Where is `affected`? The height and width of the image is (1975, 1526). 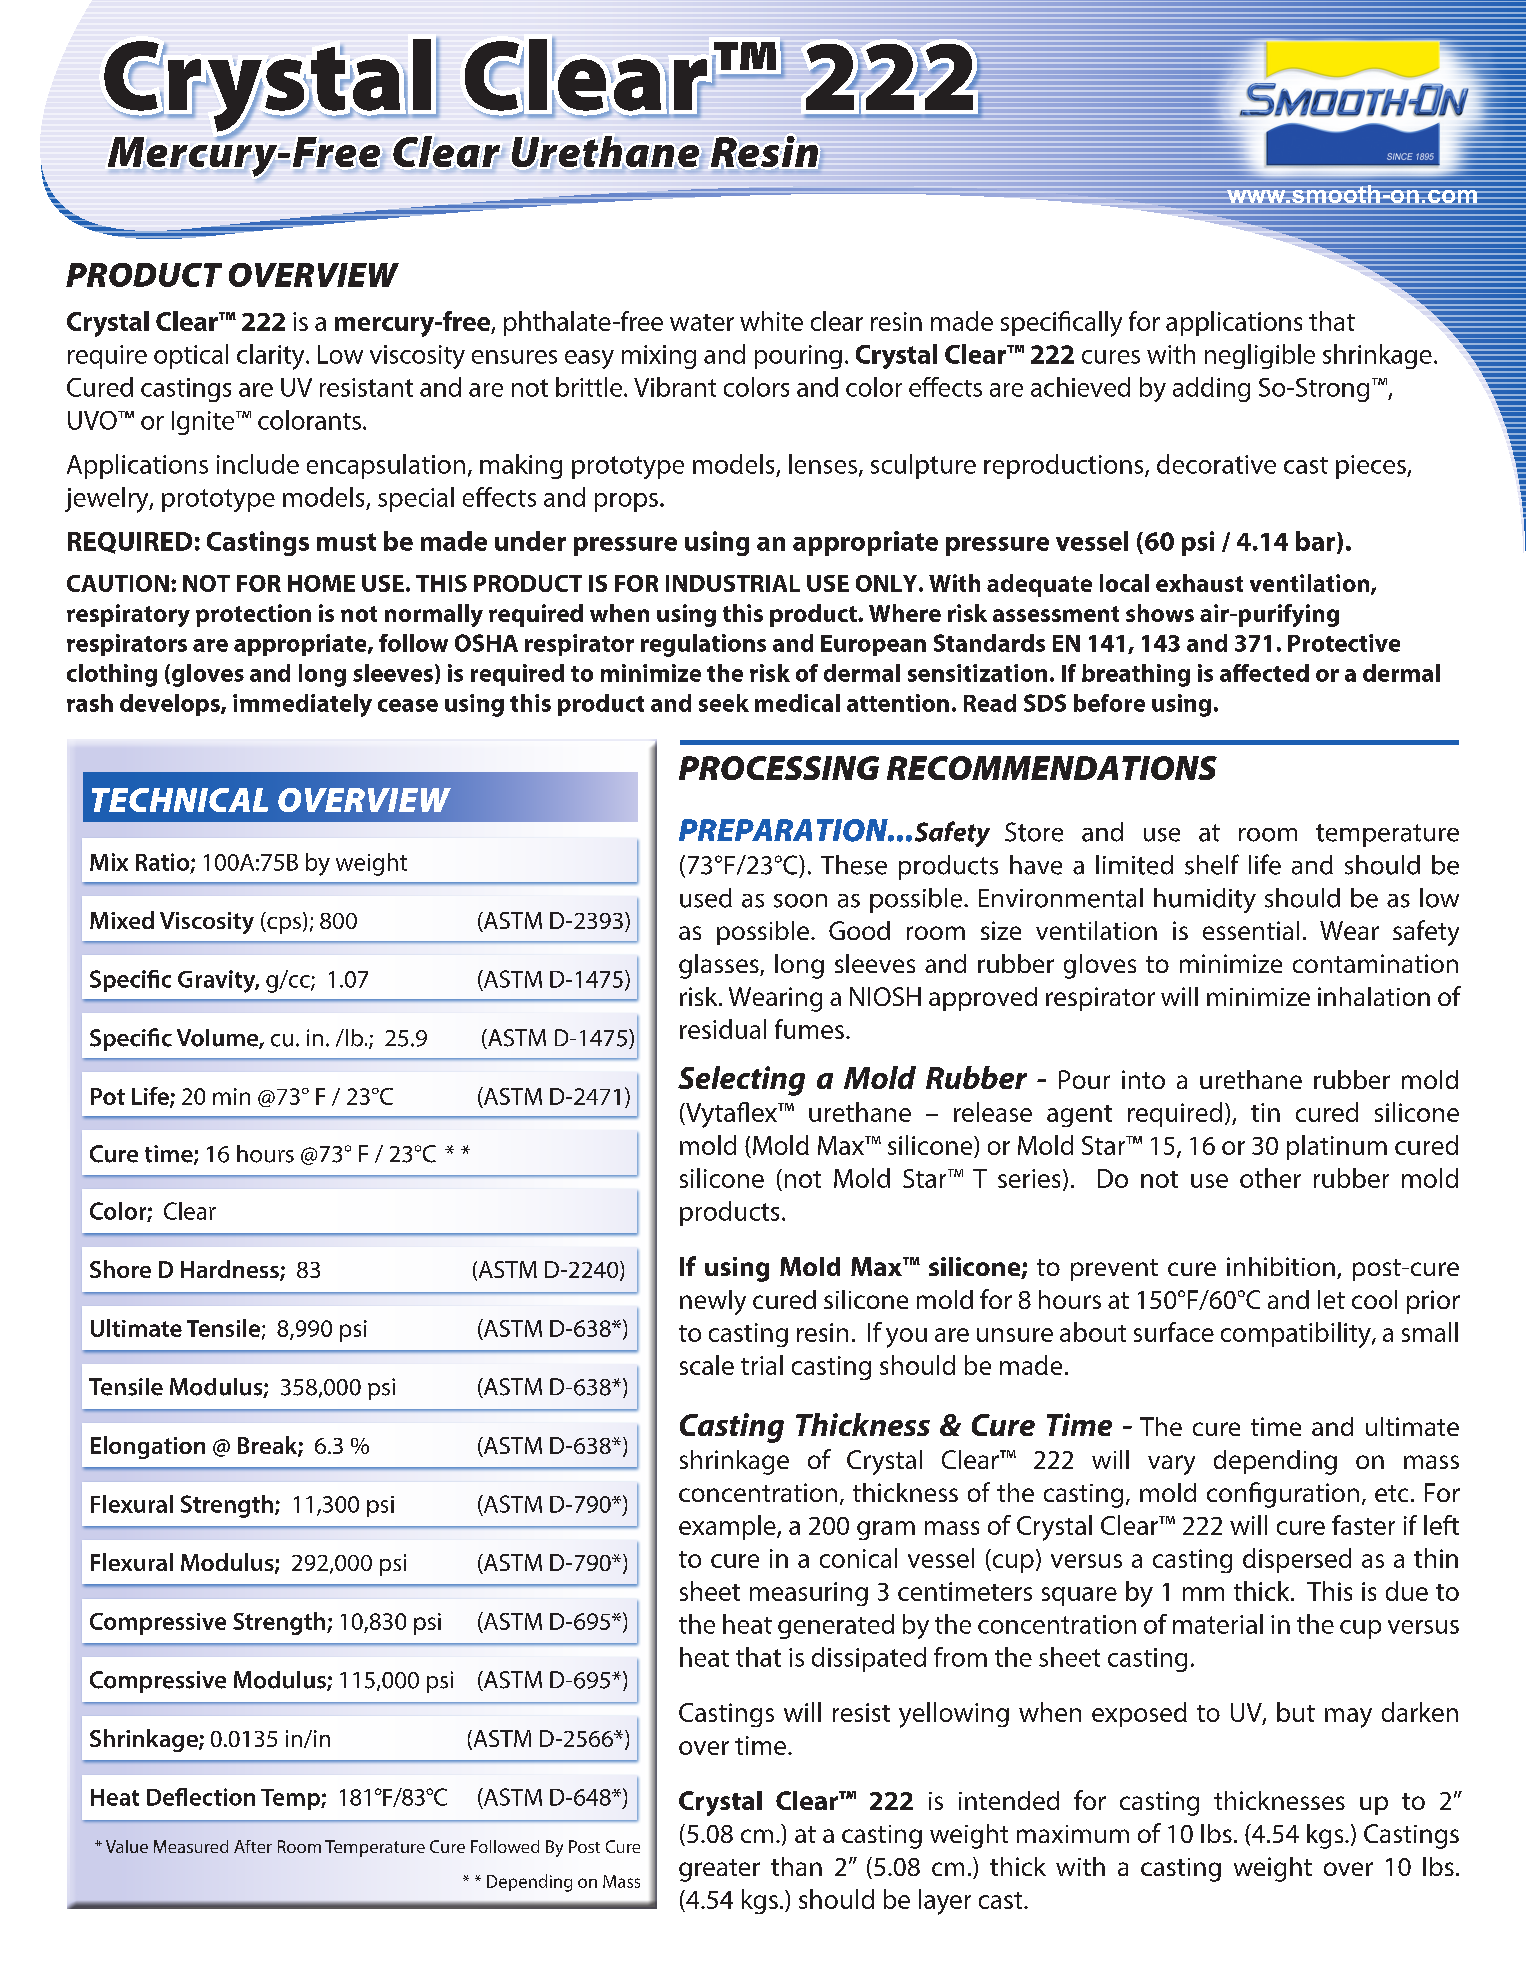
affected is located at coordinates (1264, 673).
